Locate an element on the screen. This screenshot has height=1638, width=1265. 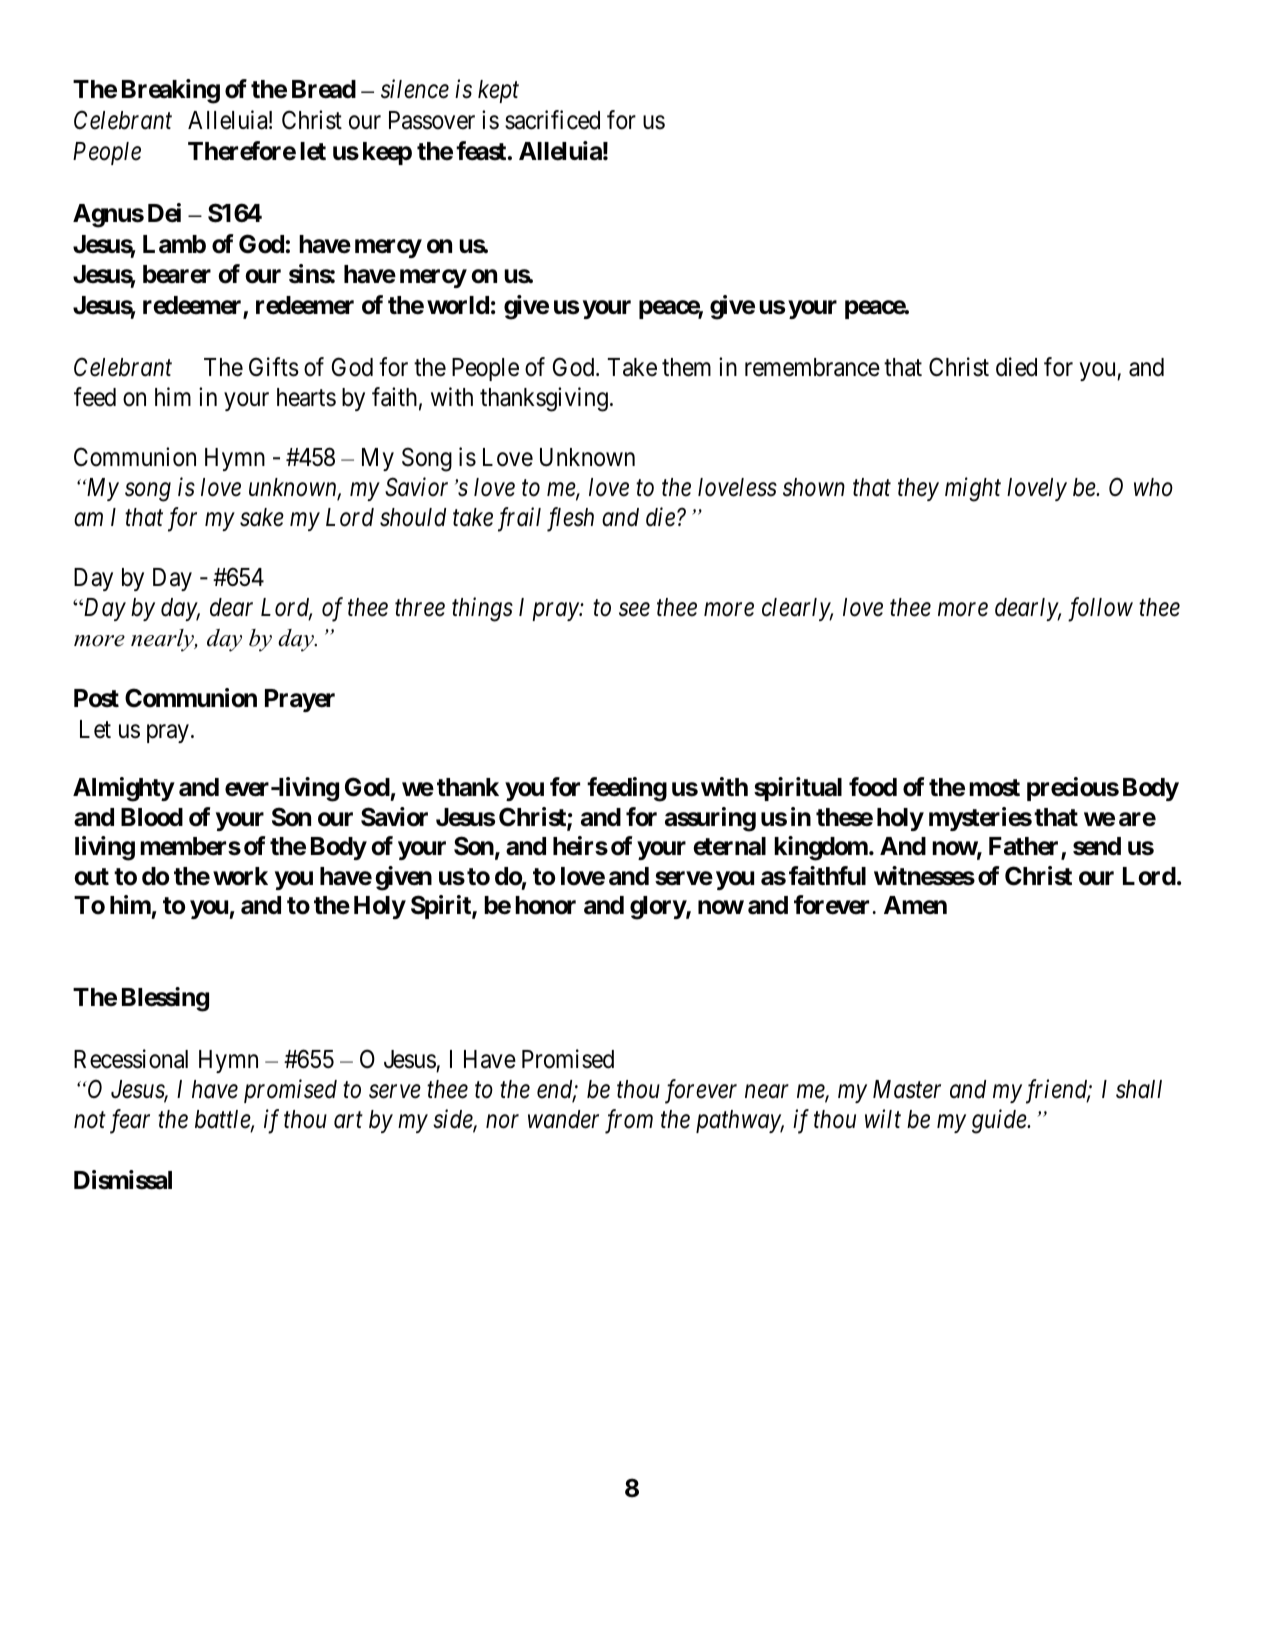
sacrificed is located at coordinates (552, 120).
